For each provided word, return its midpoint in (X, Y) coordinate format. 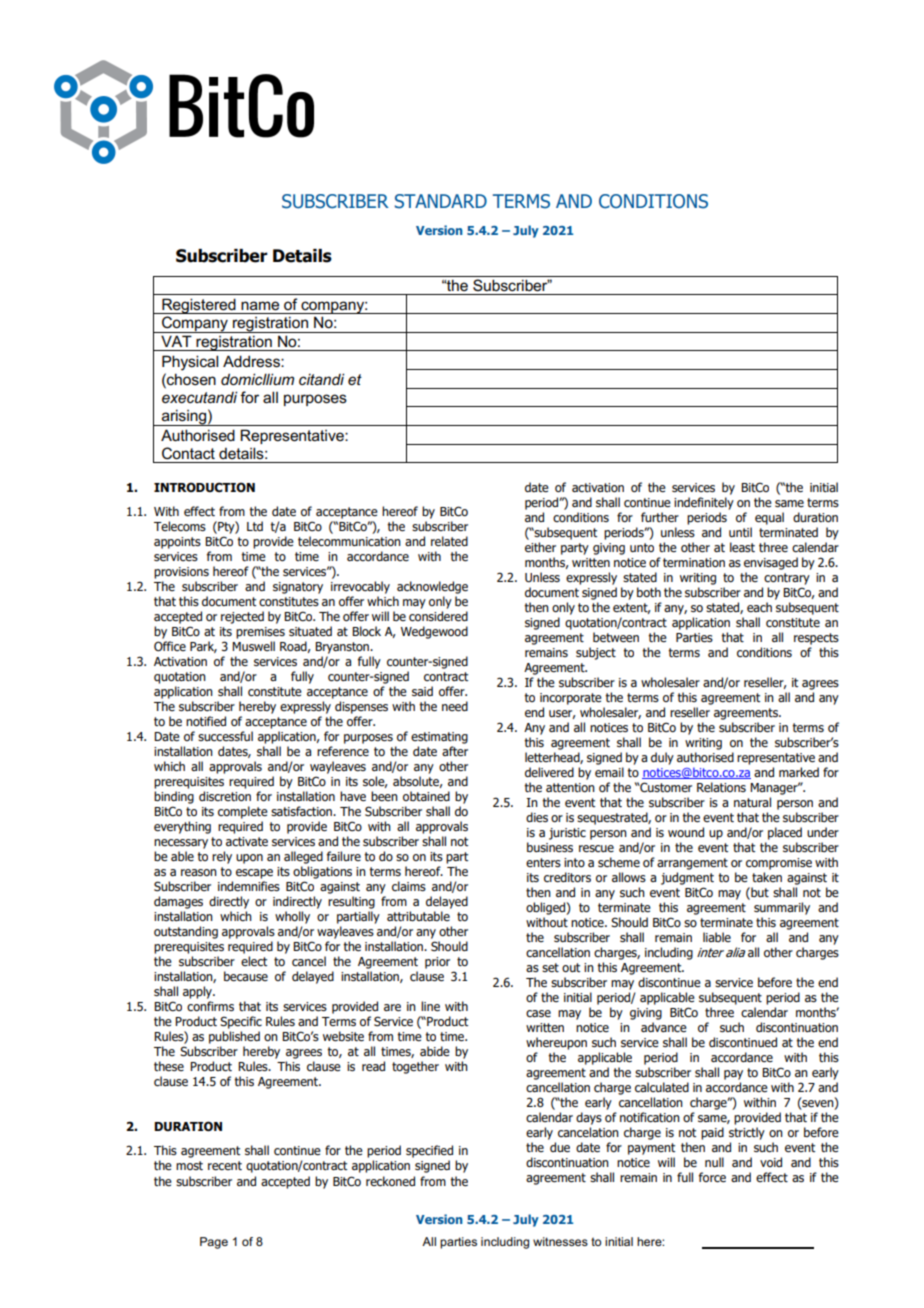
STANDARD (441, 201)
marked (799, 772)
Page (214, 1243)
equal (769, 518)
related (449, 541)
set (550, 967)
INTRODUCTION (204, 487)
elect (254, 961)
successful (225, 736)
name (260, 306)
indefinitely (704, 503)
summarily (782, 908)
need (455, 706)
